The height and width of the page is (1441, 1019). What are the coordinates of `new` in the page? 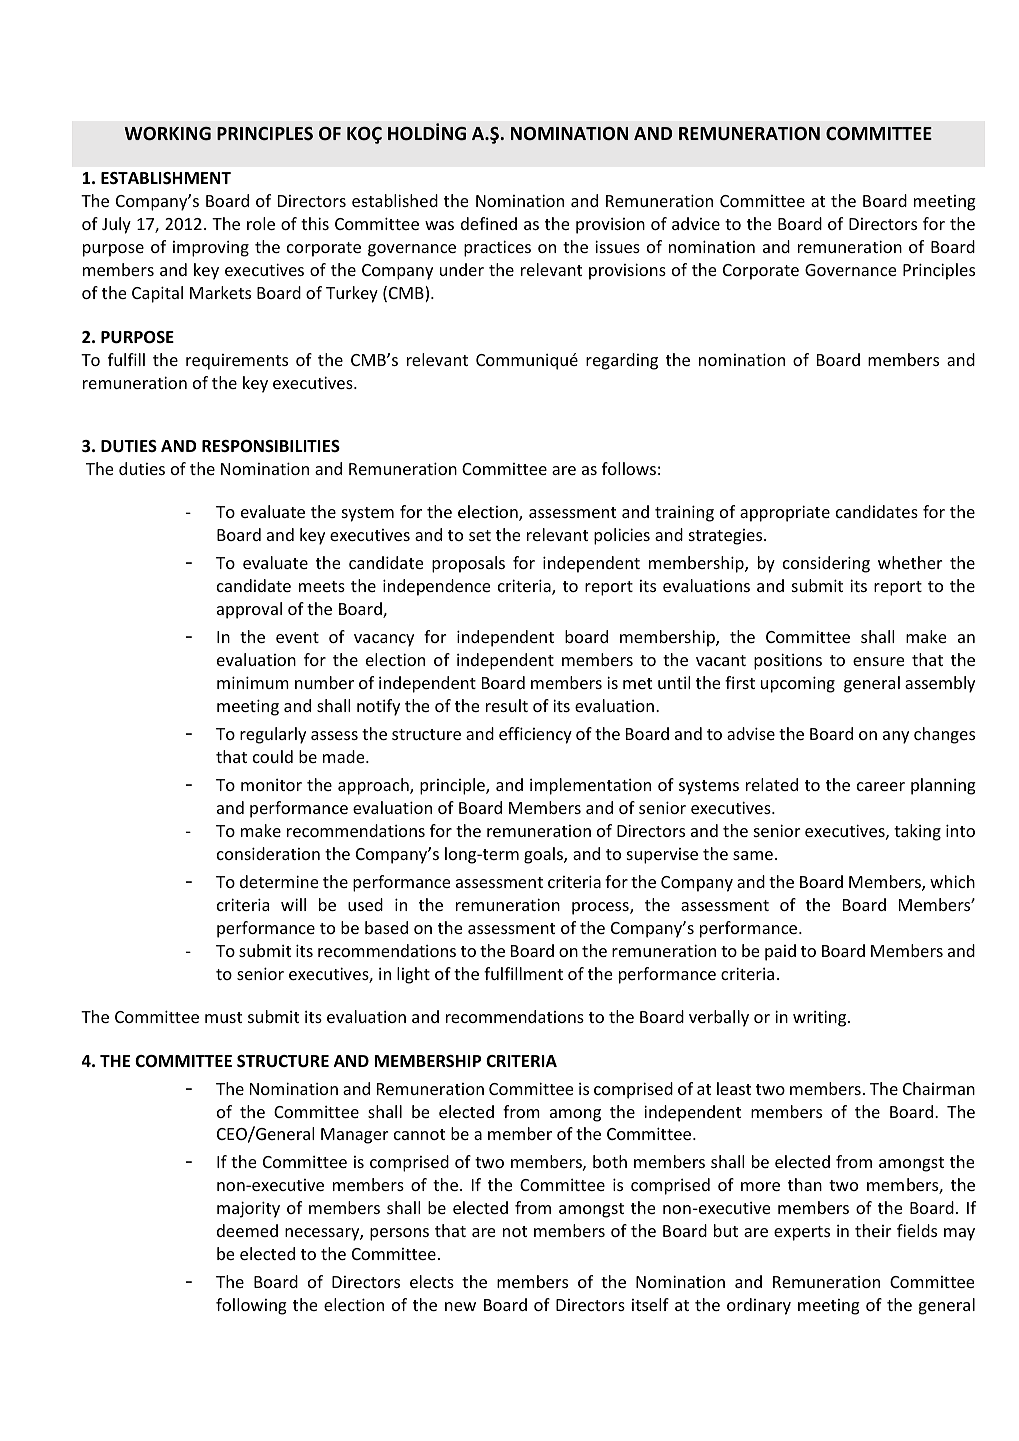 It's located at (460, 1306).
